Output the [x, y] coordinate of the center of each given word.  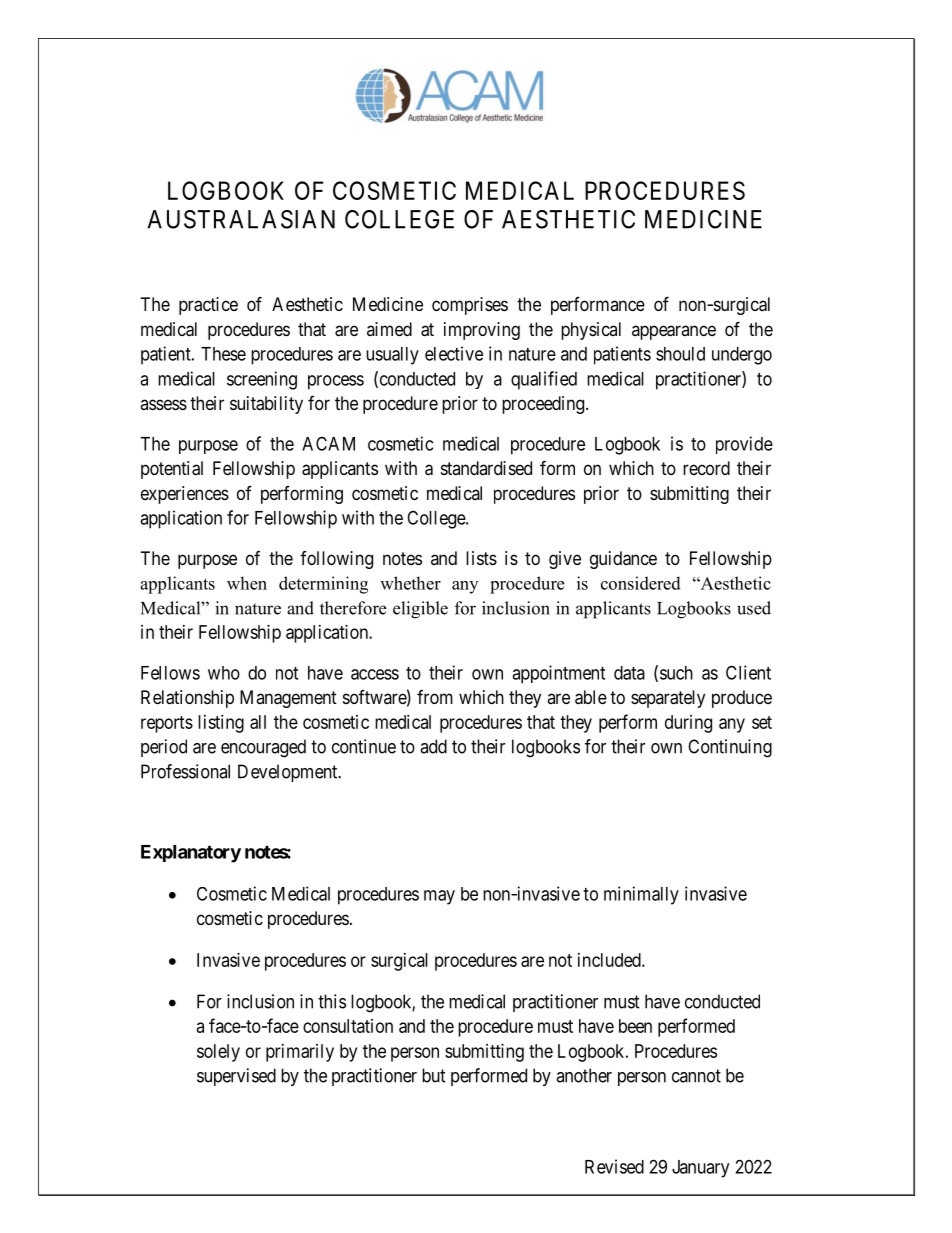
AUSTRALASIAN [241, 219]
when [247, 583]
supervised [236, 1077]
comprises [470, 306]
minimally [641, 895]
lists [481, 558]
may [439, 897]
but [434, 1075]
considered [641, 583]
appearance [674, 332]
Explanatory [191, 854]
